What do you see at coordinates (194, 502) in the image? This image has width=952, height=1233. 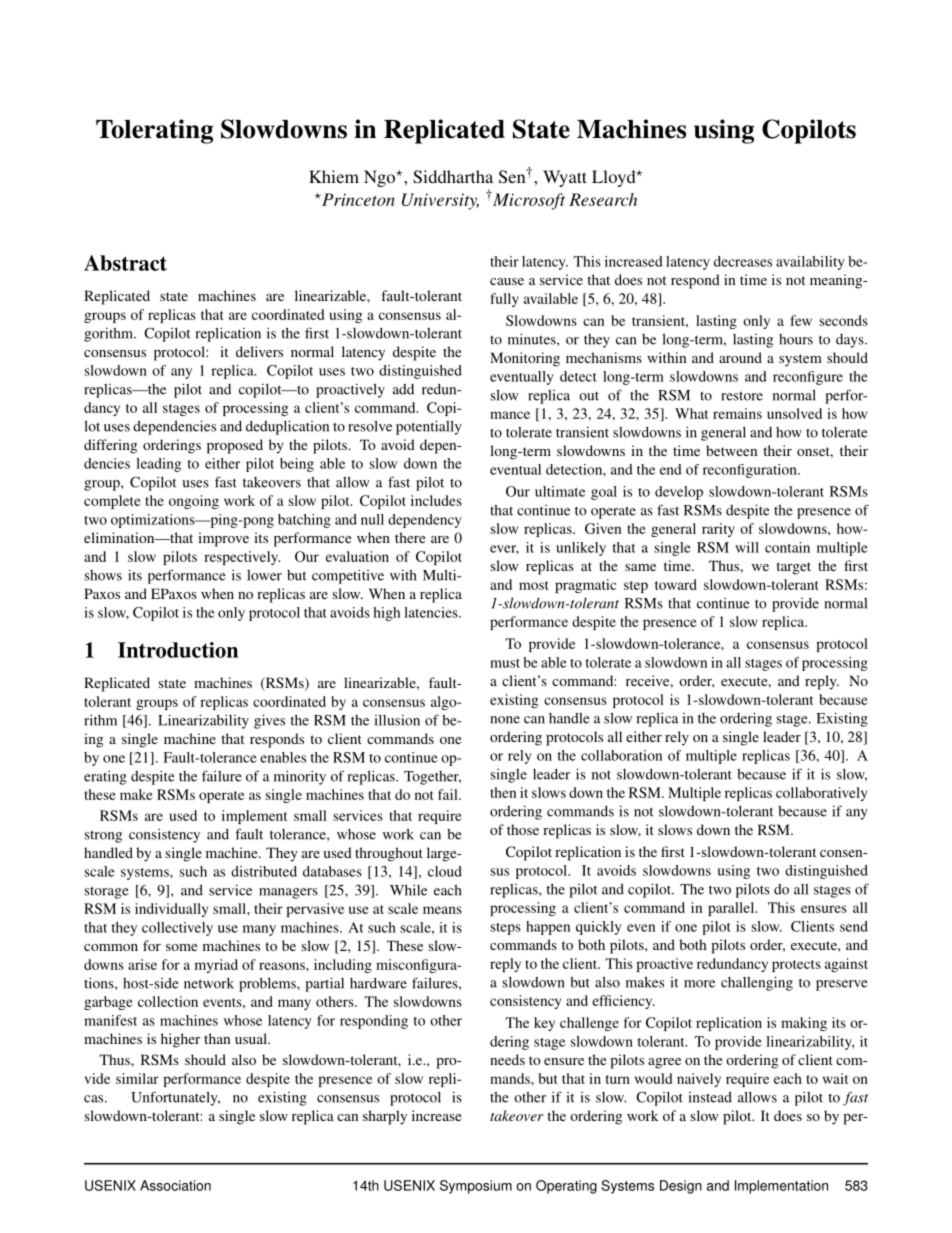 I see `ongoing` at bounding box center [194, 502].
